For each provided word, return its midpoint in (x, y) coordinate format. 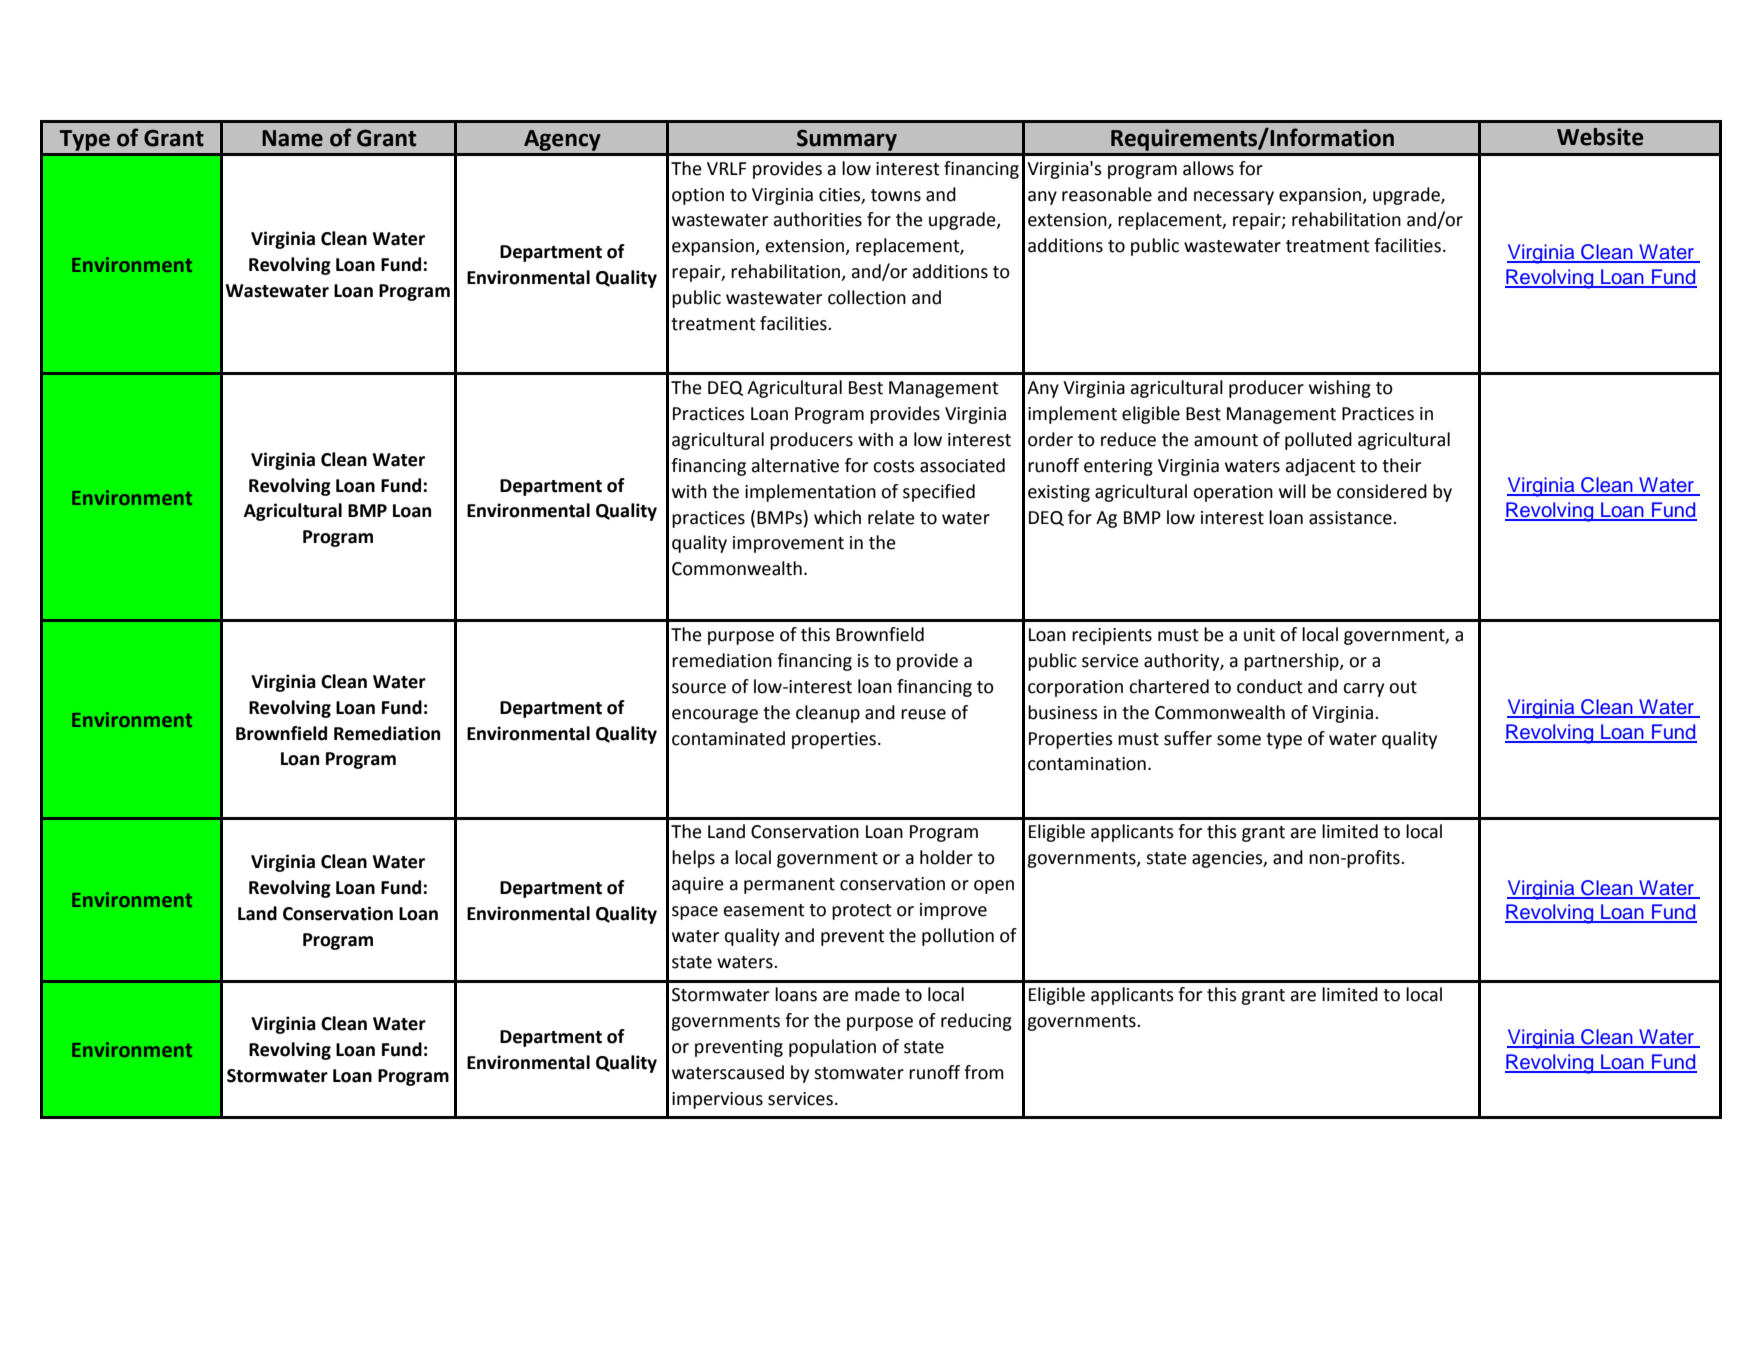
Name (292, 138)
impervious (717, 1100)
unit (1259, 635)
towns (896, 195)
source (699, 688)
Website (1600, 137)
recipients (1112, 636)
